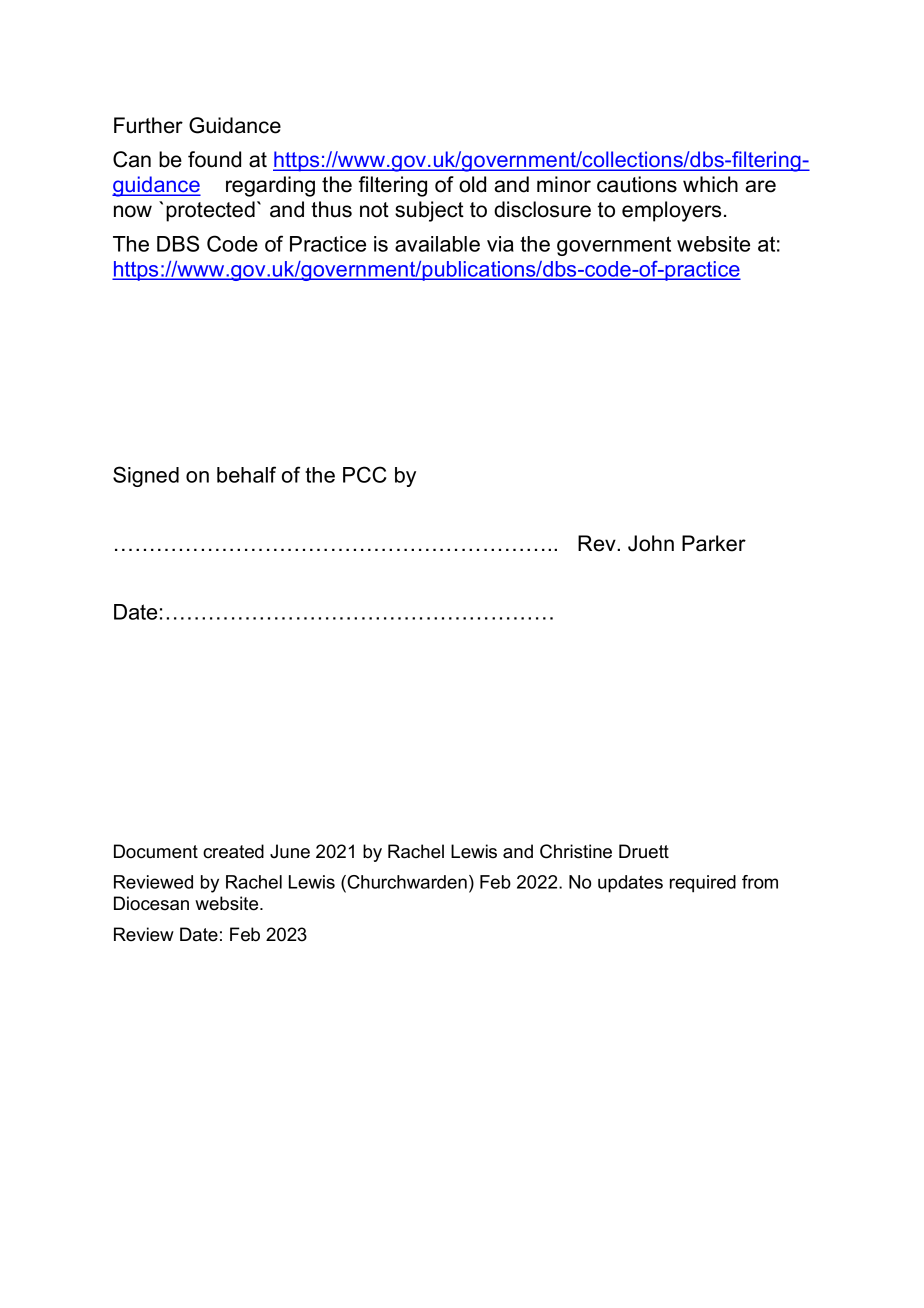 The image size is (924, 1308). Describe the element at coordinates (576, 851) in the image. I see `Christine` at that location.
